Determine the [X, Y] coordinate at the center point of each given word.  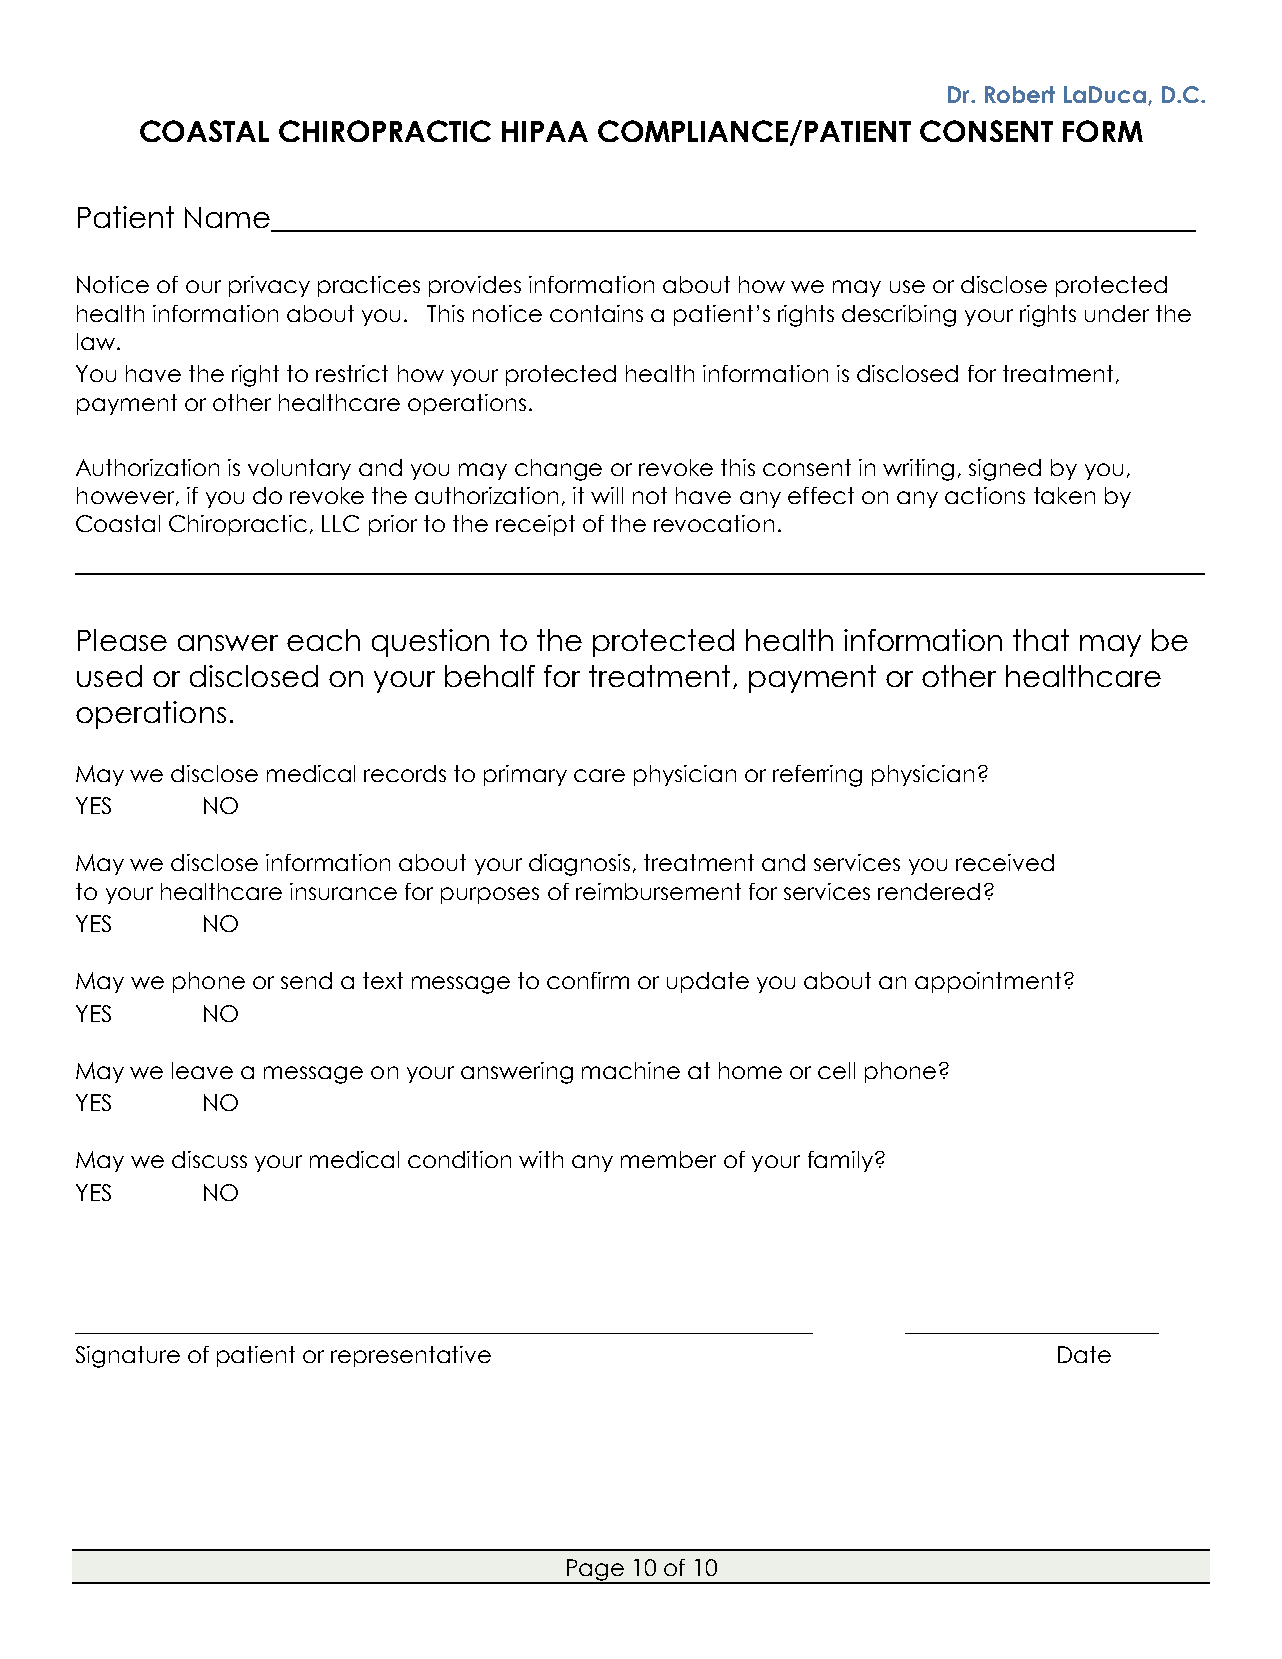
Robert [1020, 94]
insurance [343, 891]
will [607, 495]
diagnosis [579, 865]
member [668, 1159]
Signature [128, 1357]
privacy [269, 286]
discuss [209, 1159]
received [1005, 862]
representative [411, 1356]
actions [985, 495]
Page [595, 1571]
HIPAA [545, 131]
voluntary [299, 469]
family [840, 1161]
